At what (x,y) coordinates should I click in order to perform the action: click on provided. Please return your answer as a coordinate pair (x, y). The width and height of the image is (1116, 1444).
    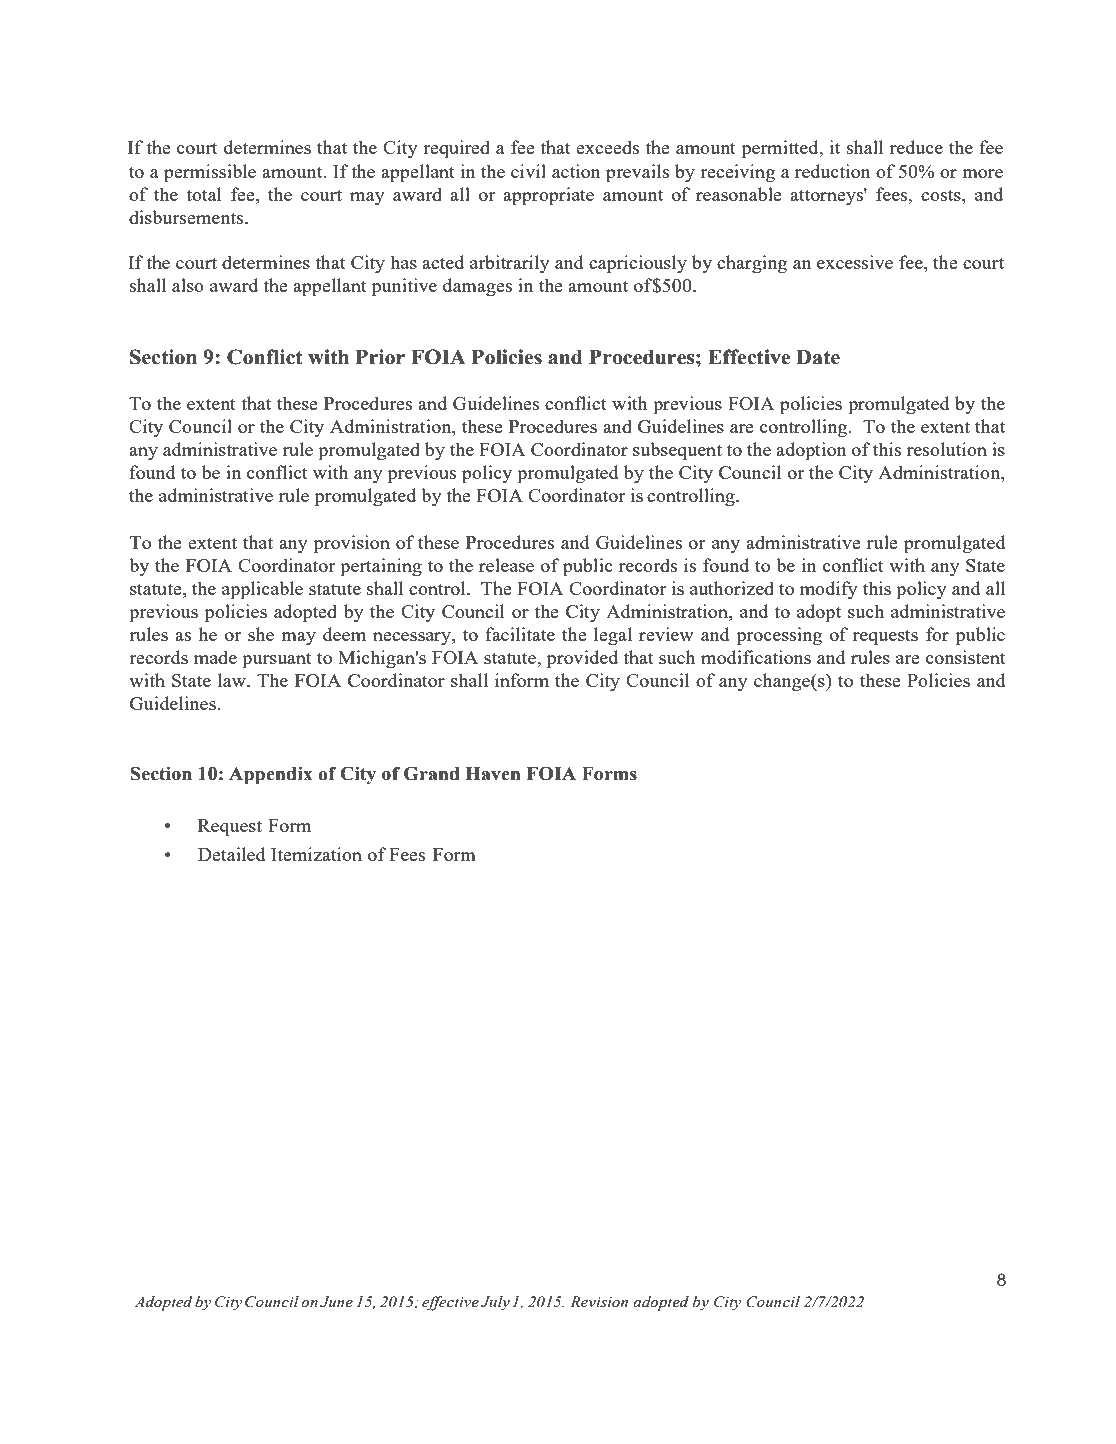
    Looking at the image, I should click on (582, 659).
